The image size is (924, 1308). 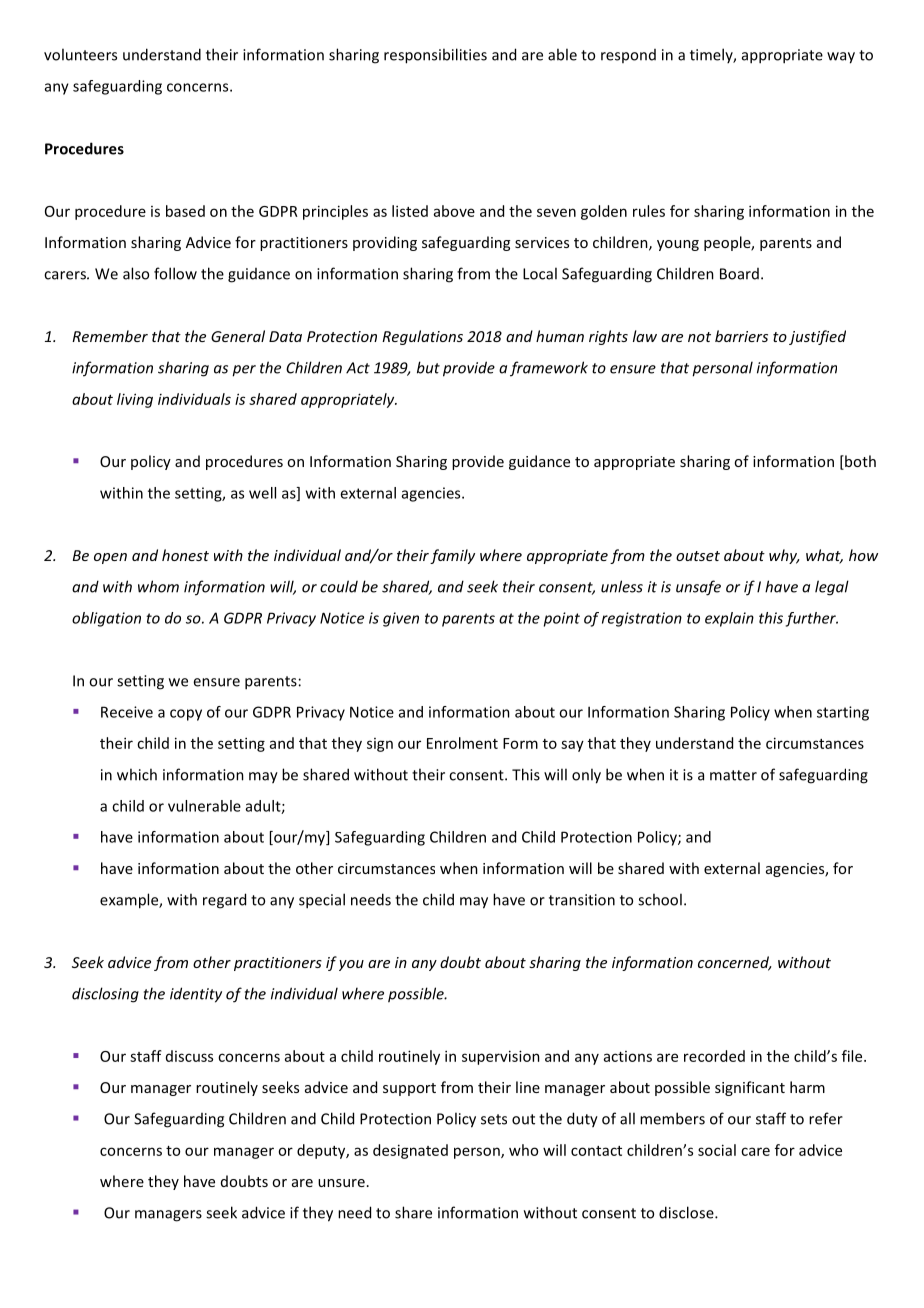 What do you see at coordinates (401, 619) in the document?
I see `given` at bounding box center [401, 619].
